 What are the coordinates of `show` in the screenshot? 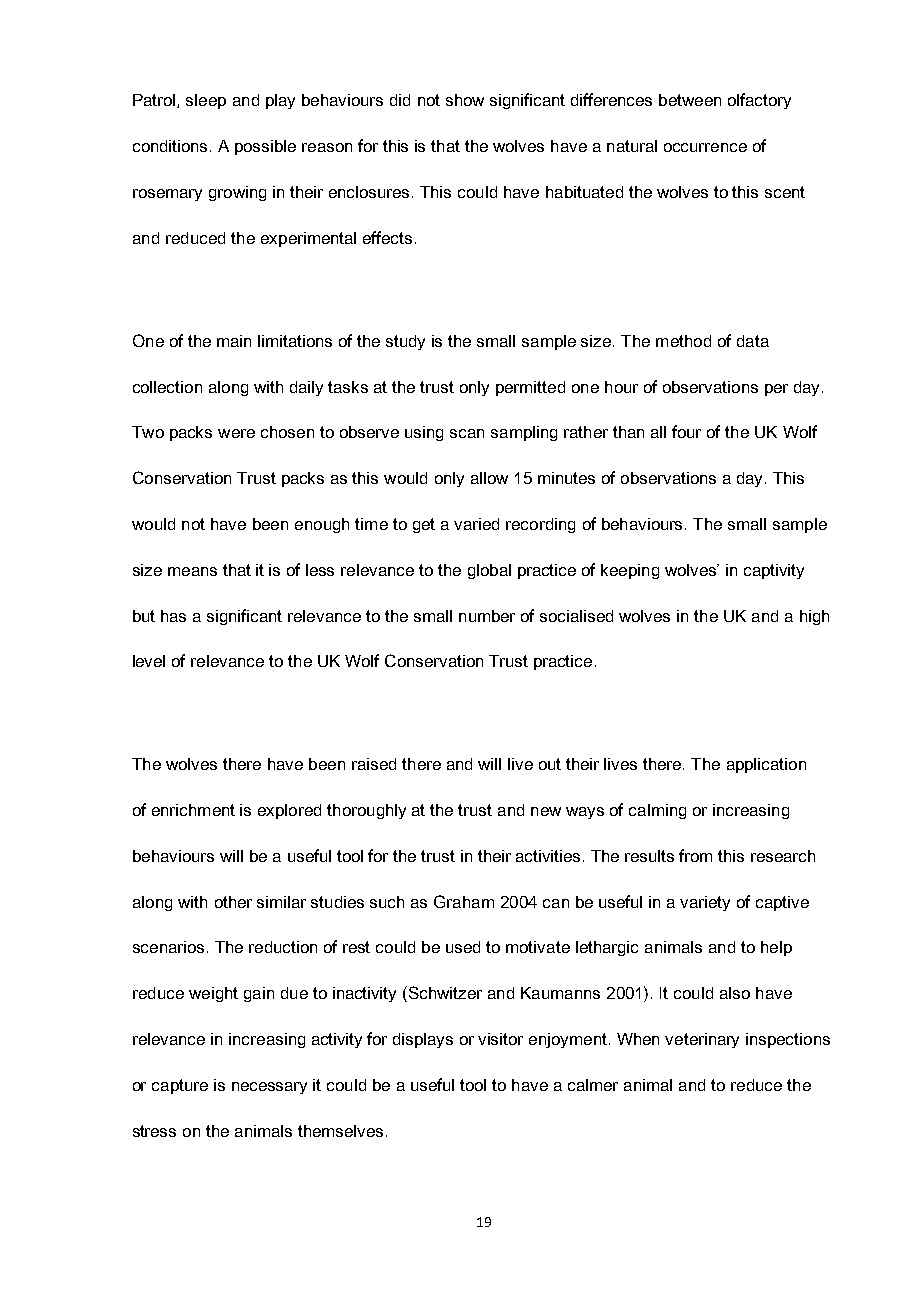 It's located at (465, 100).
